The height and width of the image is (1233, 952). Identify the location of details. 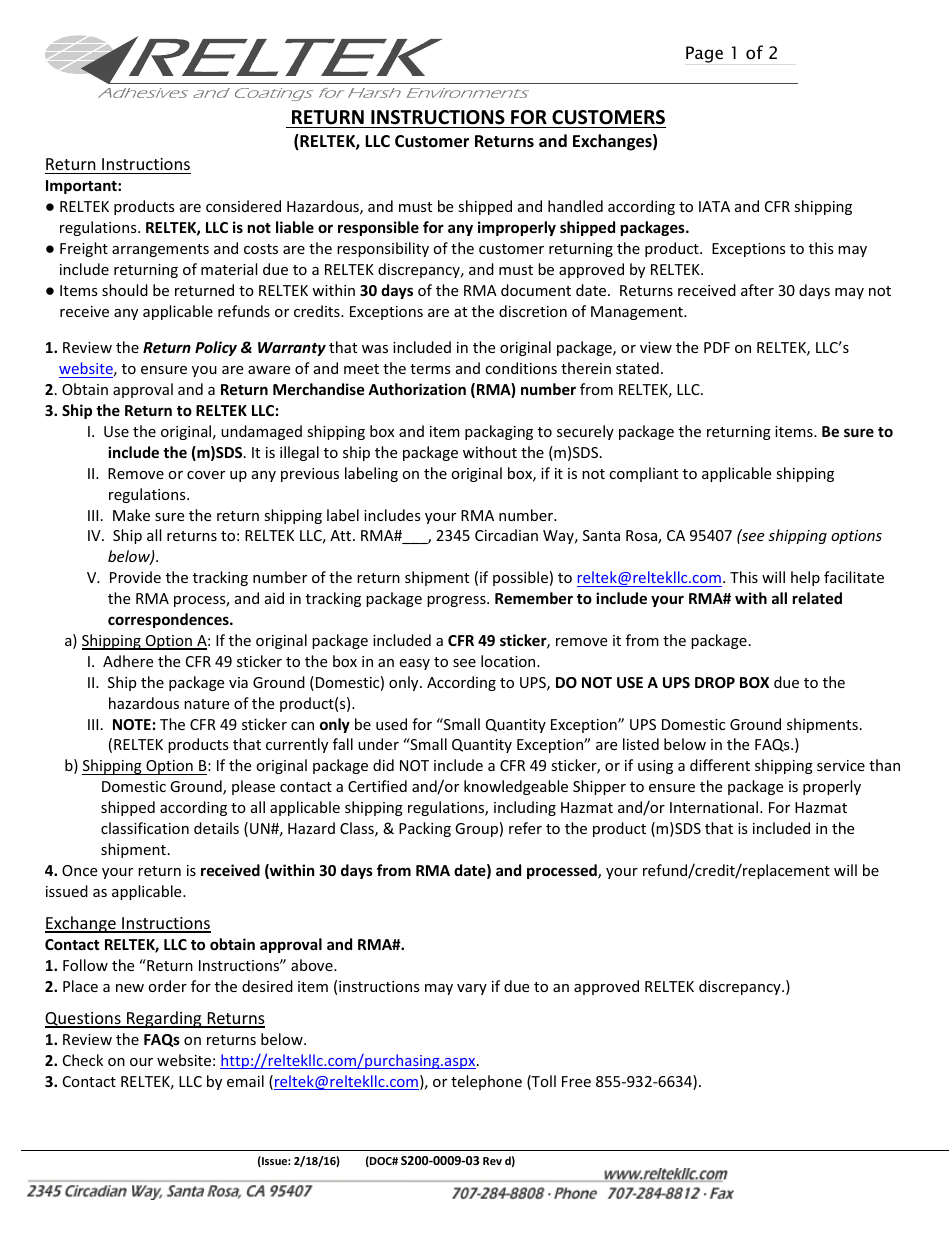
(216, 828).
